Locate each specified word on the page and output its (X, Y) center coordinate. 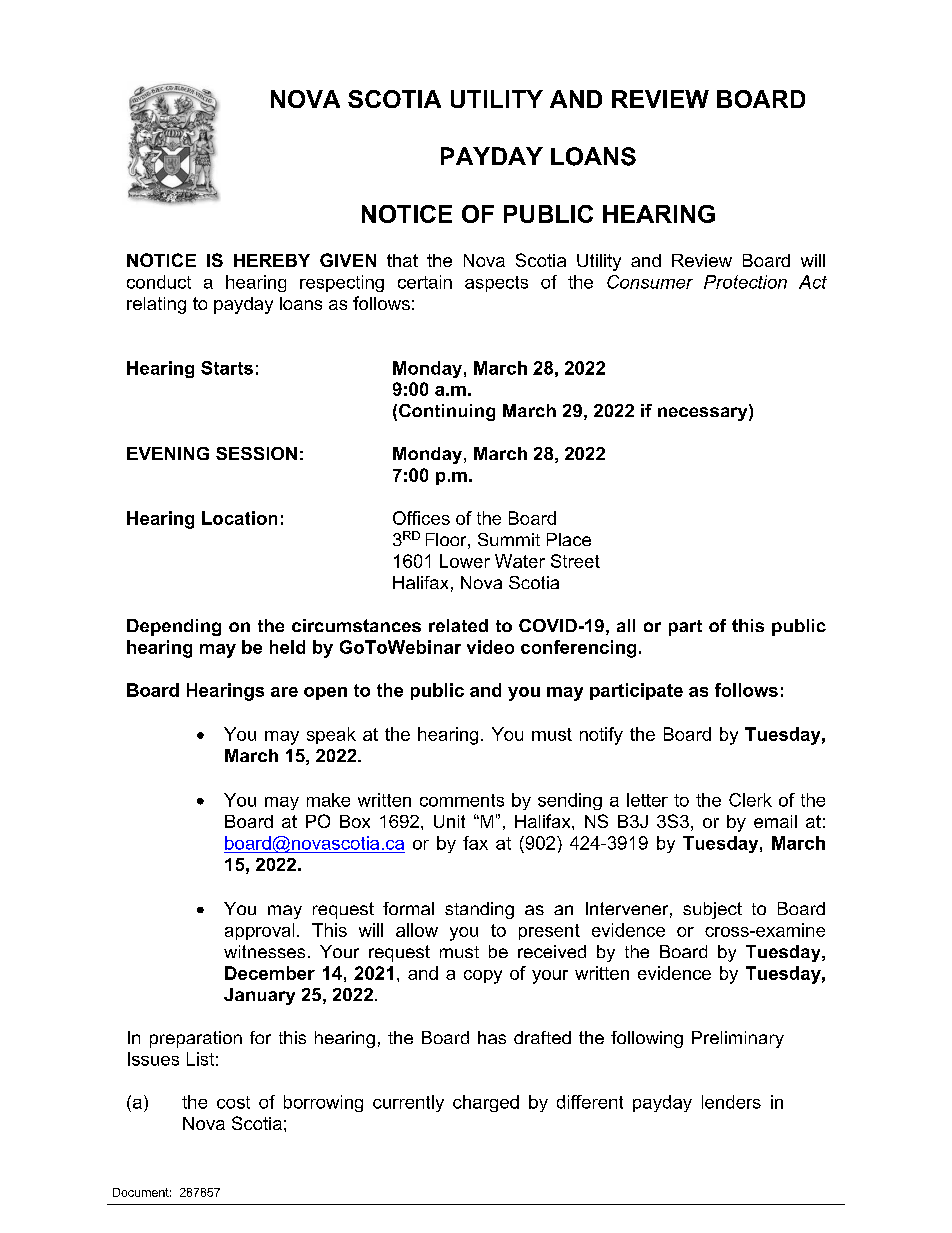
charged (486, 1103)
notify (601, 736)
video (490, 647)
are (284, 692)
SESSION (256, 453)
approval (259, 931)
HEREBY (272, 260)
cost (233, 1102)
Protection (745, 282)
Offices (421, 518)
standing (479, 910)
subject (712, 910)
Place (569, 539)
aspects (496, 284)
